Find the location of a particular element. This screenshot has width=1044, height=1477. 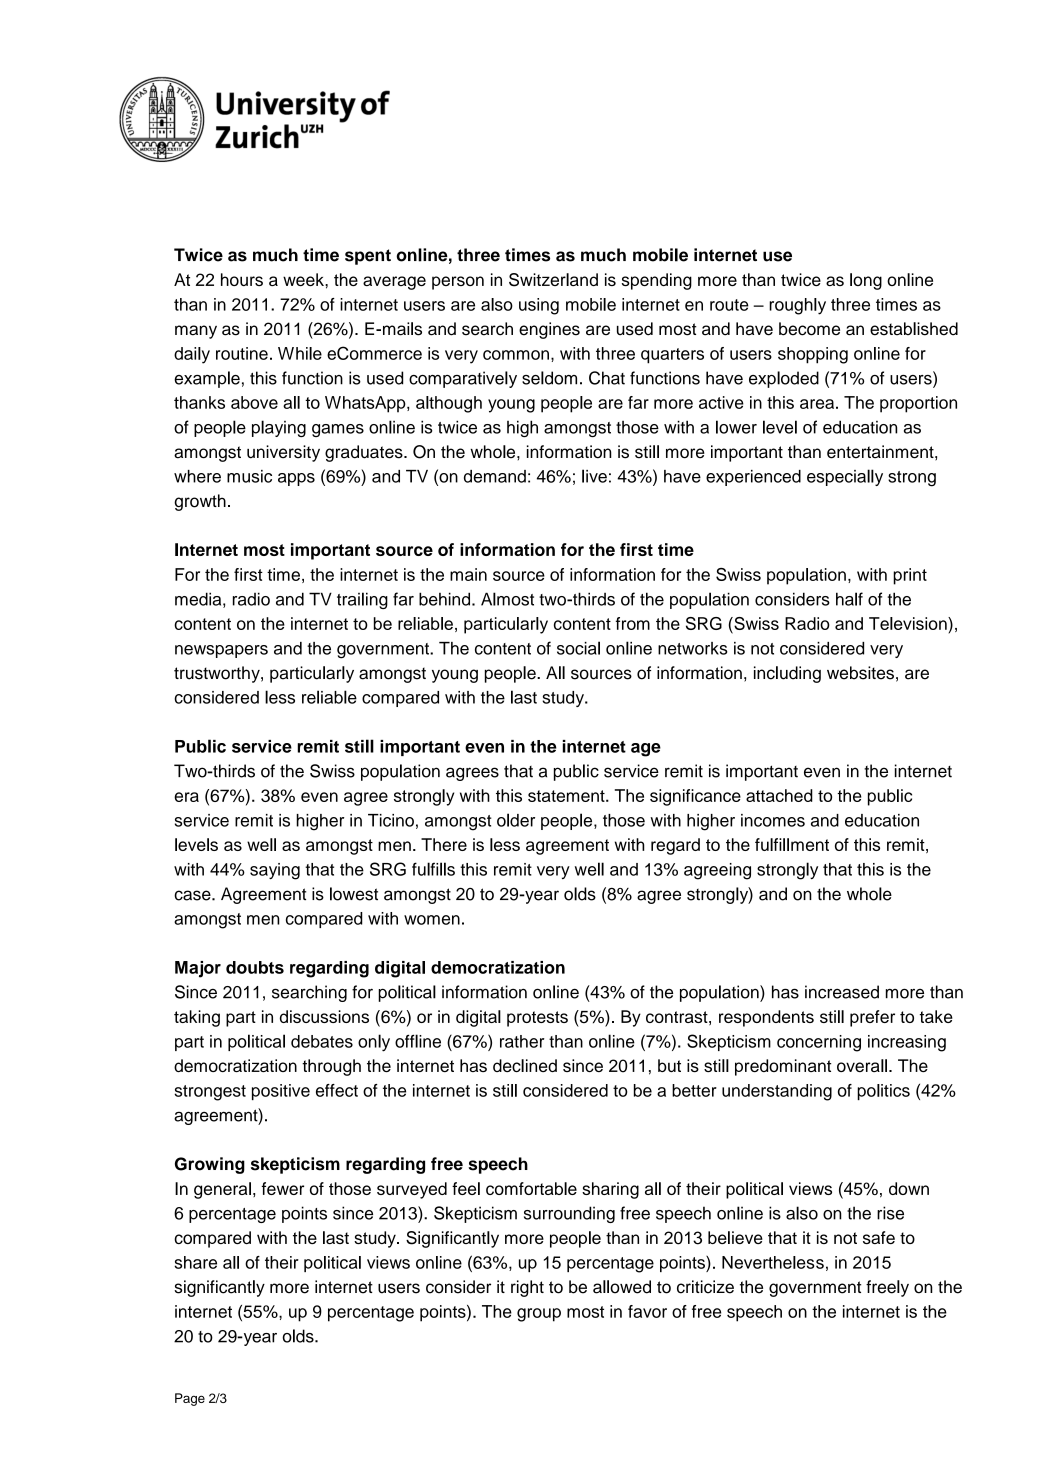

statement is located at coordinates (567, 796).
